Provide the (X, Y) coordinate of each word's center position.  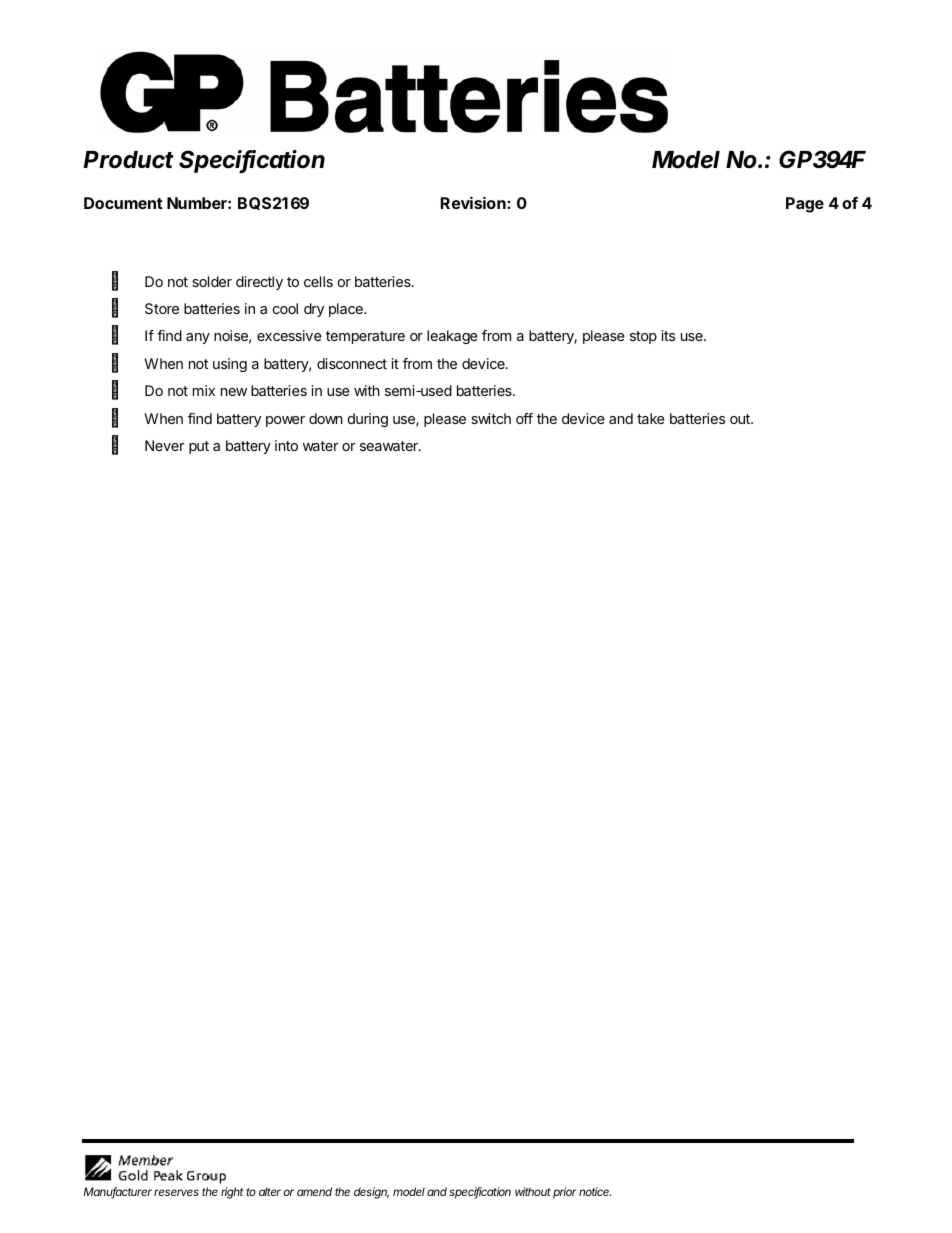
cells (318, 281)
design (371, 1193)
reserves (176, 1192)
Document (123, 203)
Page (805, 205)
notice (595, 1191)
